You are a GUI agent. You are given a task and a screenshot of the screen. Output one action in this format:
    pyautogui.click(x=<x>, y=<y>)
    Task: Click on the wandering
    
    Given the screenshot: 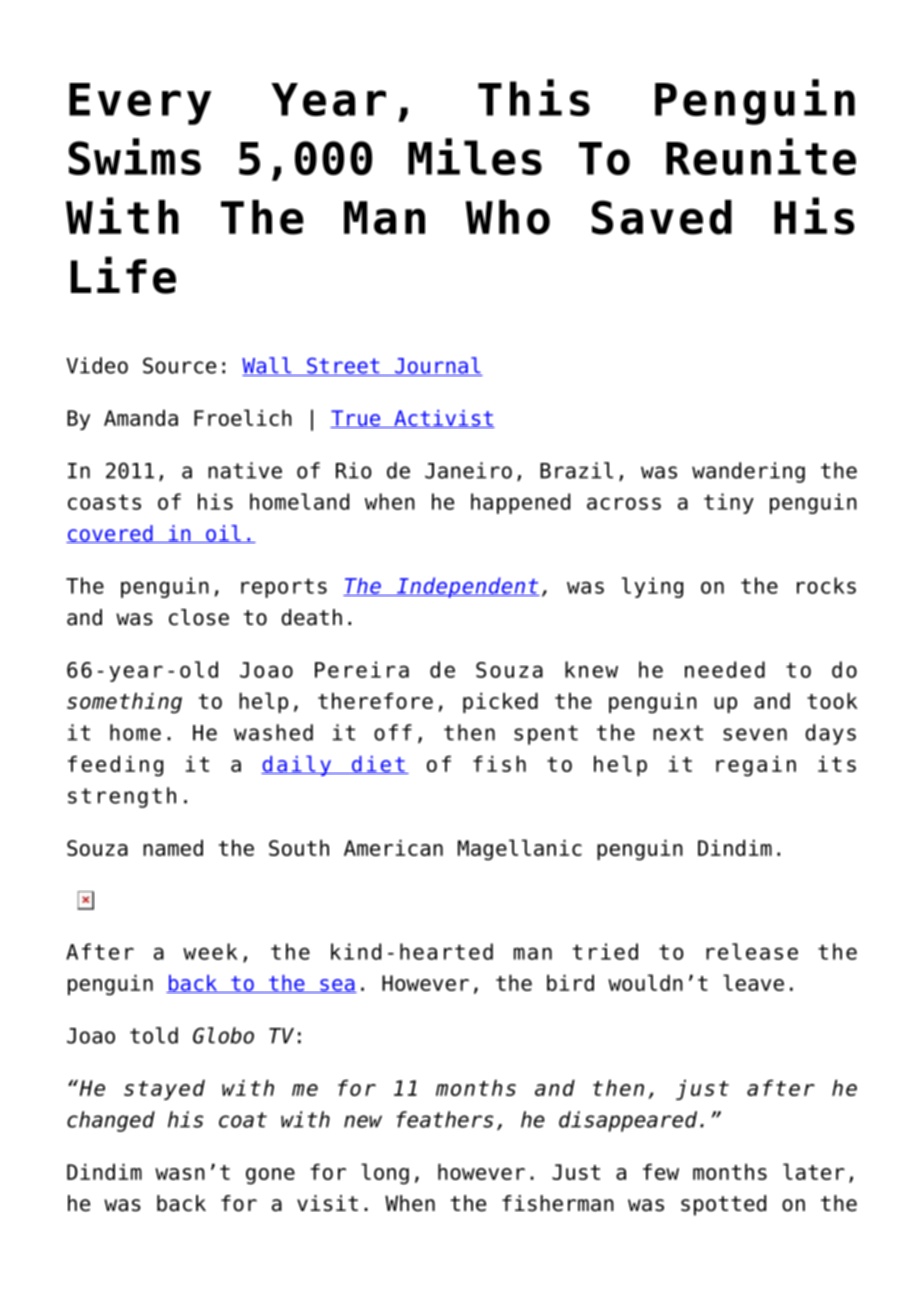 What is the action you would take?
    pyautogui.click(x=748, y=472)
